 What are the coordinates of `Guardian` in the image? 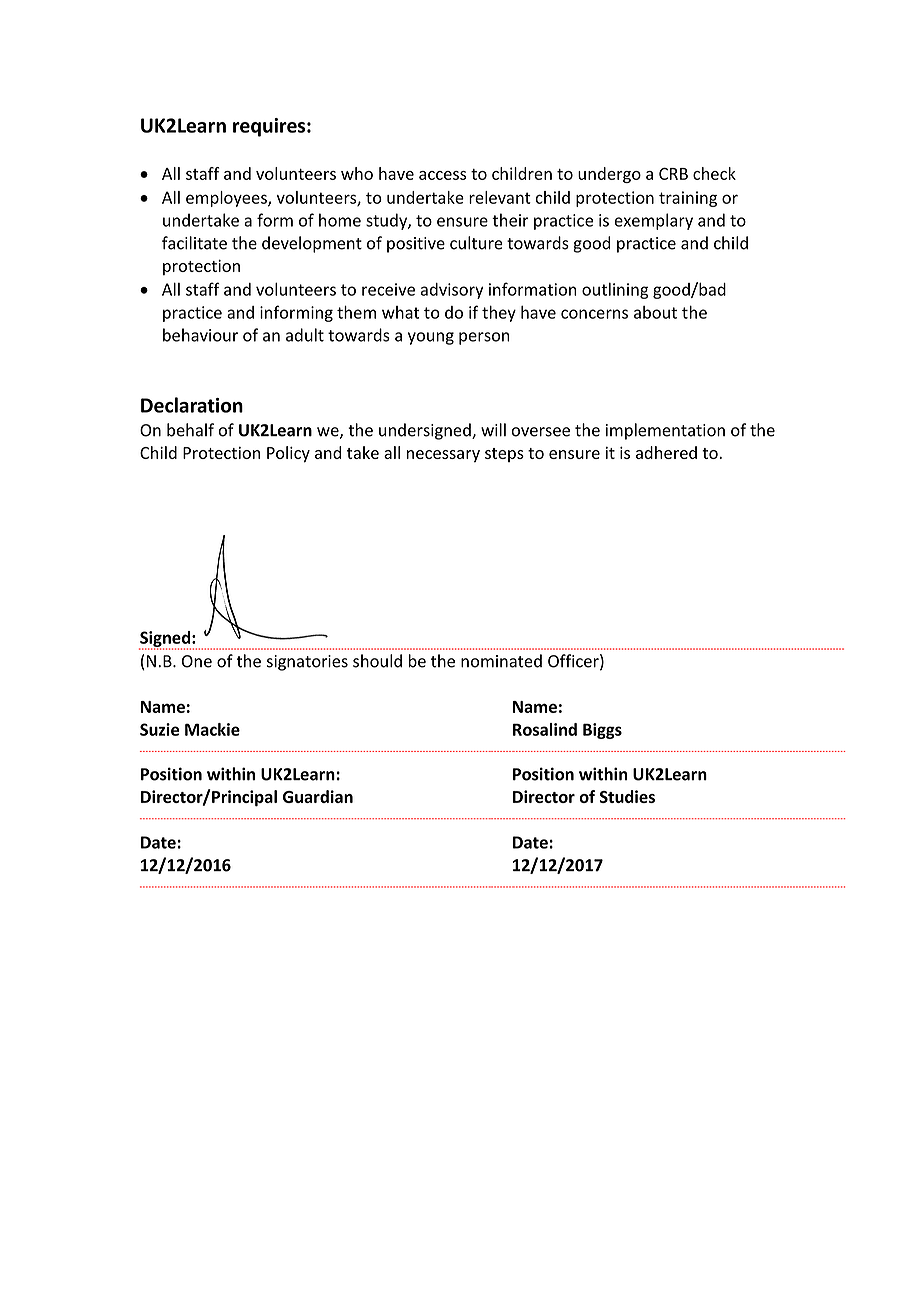 It's located at (318, 796).
